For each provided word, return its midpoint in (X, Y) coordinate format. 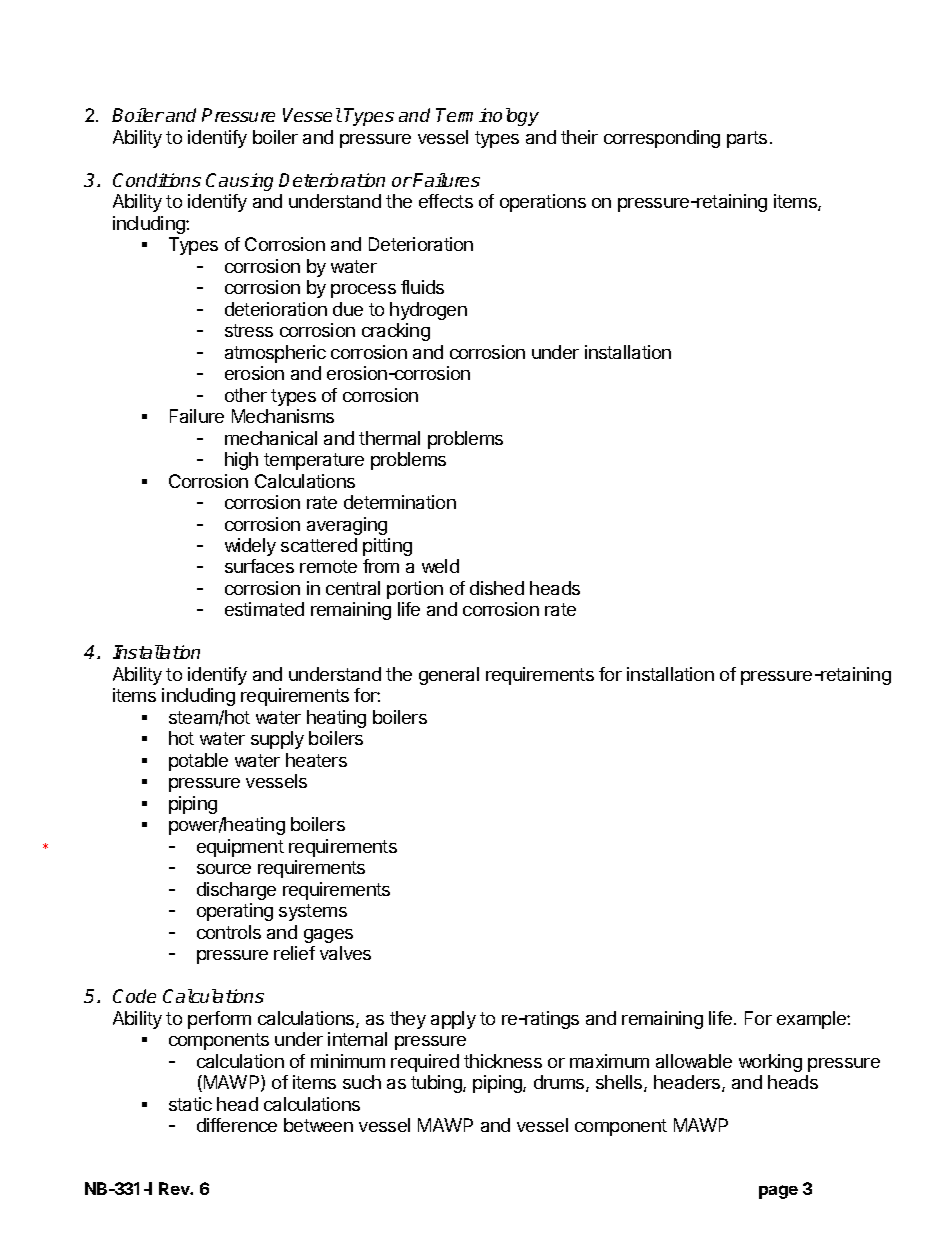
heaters (316, 760)
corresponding (662, 139)
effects (446, 201)
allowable (694, 1061)
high (241, 461)
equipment (240, 848)
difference (237, 1125)
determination (400, 502)
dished (497, 588)
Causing (239, 182)
